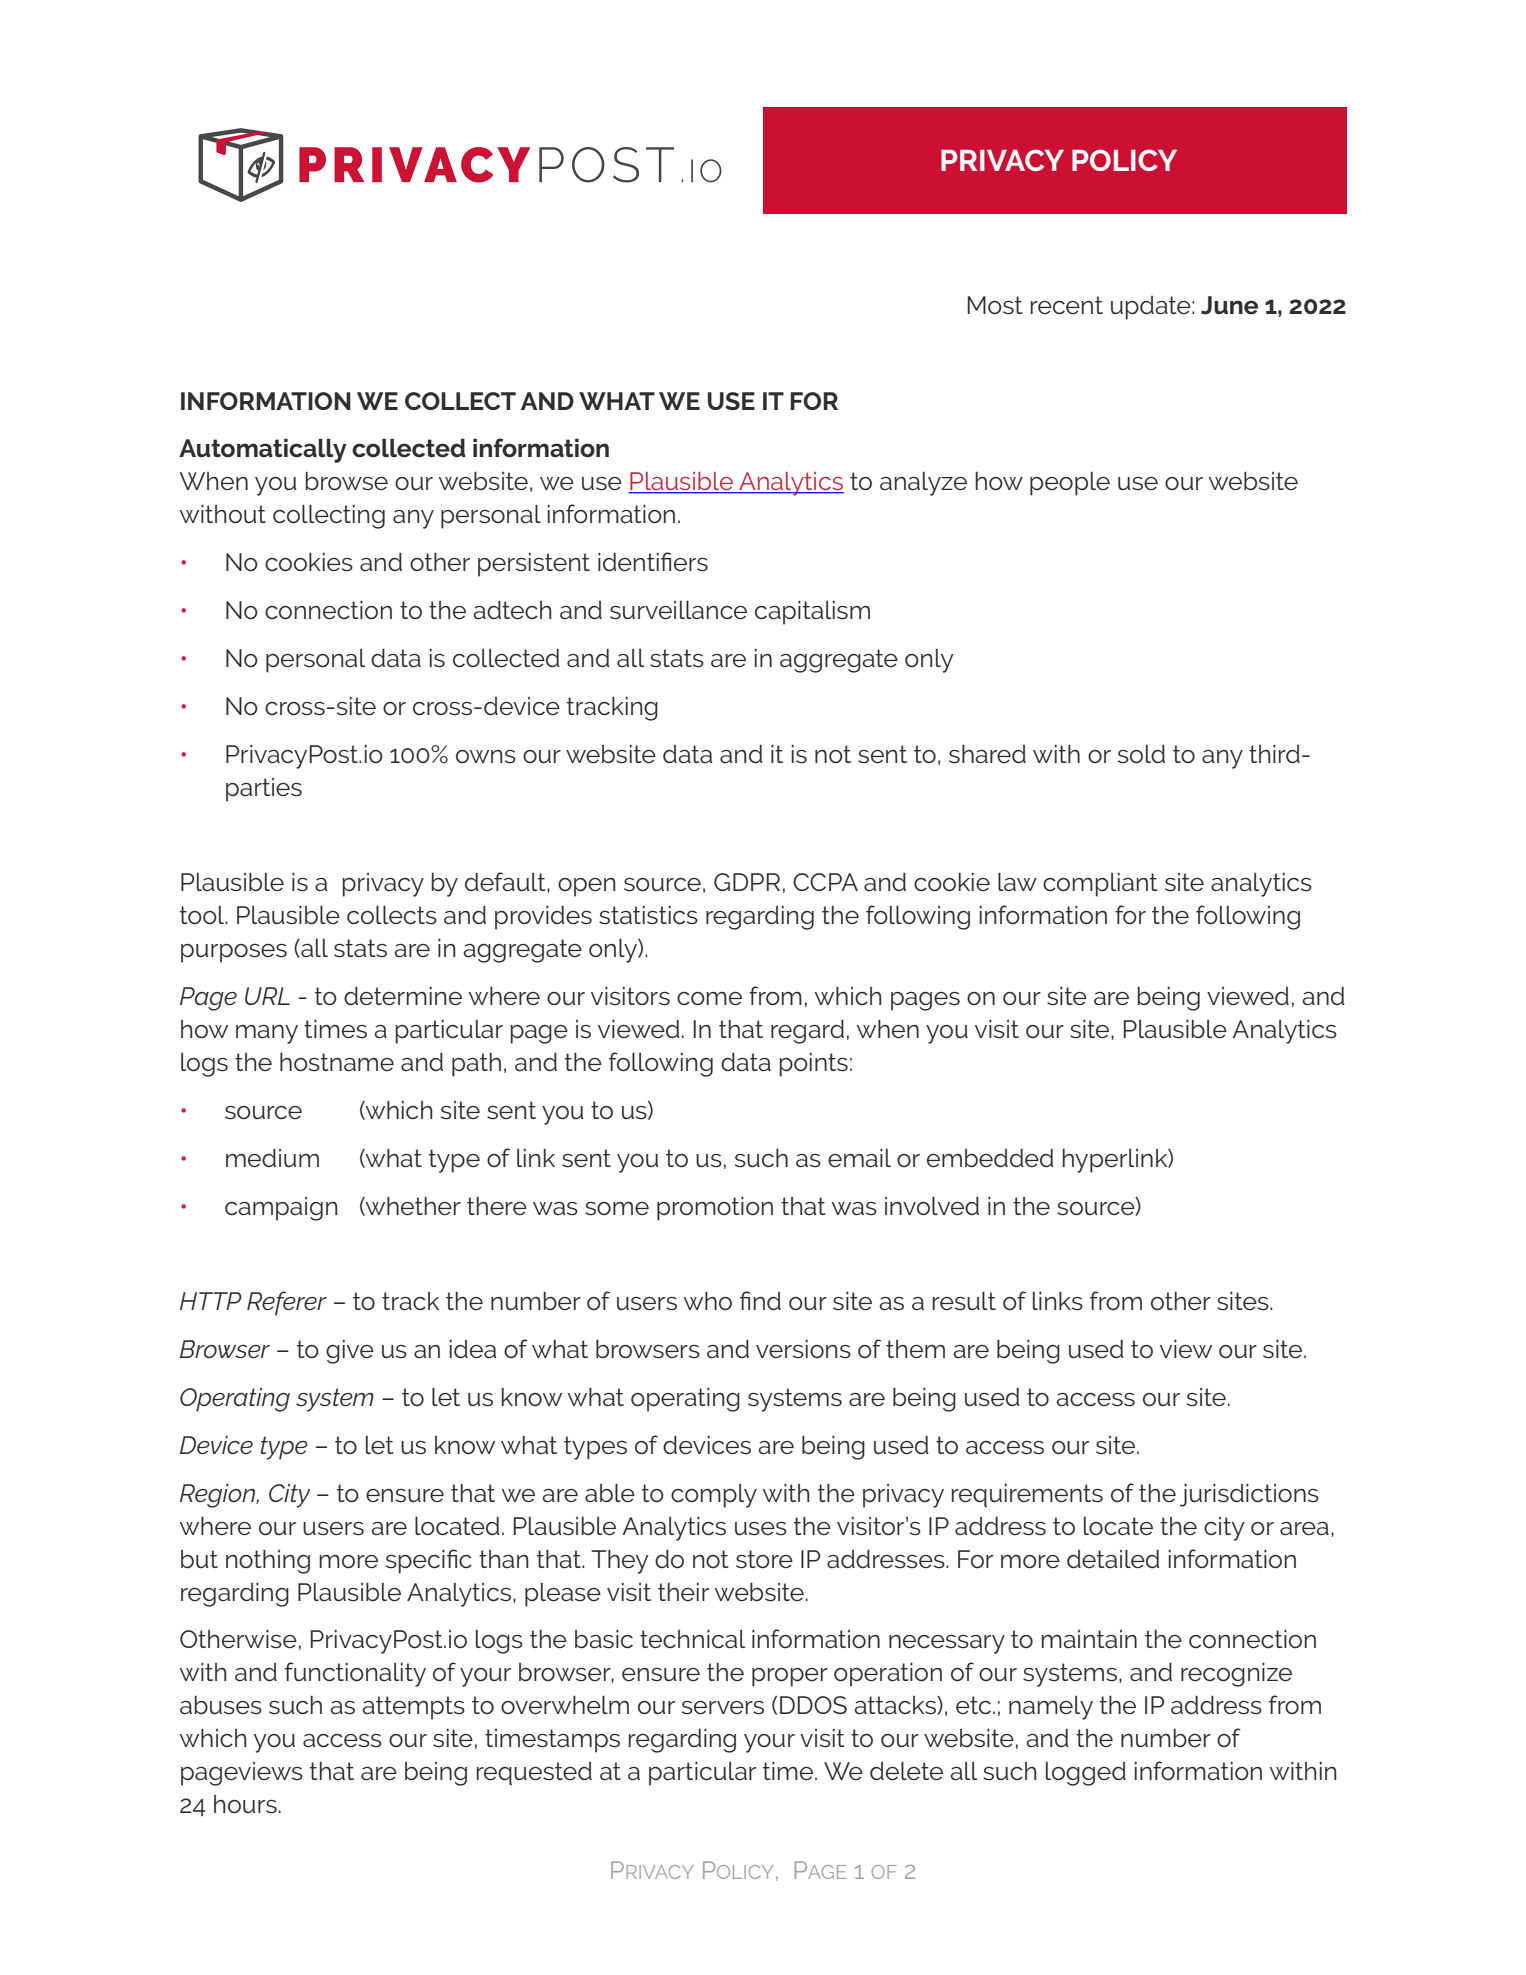  What do you see at coordinates (245, 1804) in the screenshot?
I see `hours` at bounding box center [245, 1804].
